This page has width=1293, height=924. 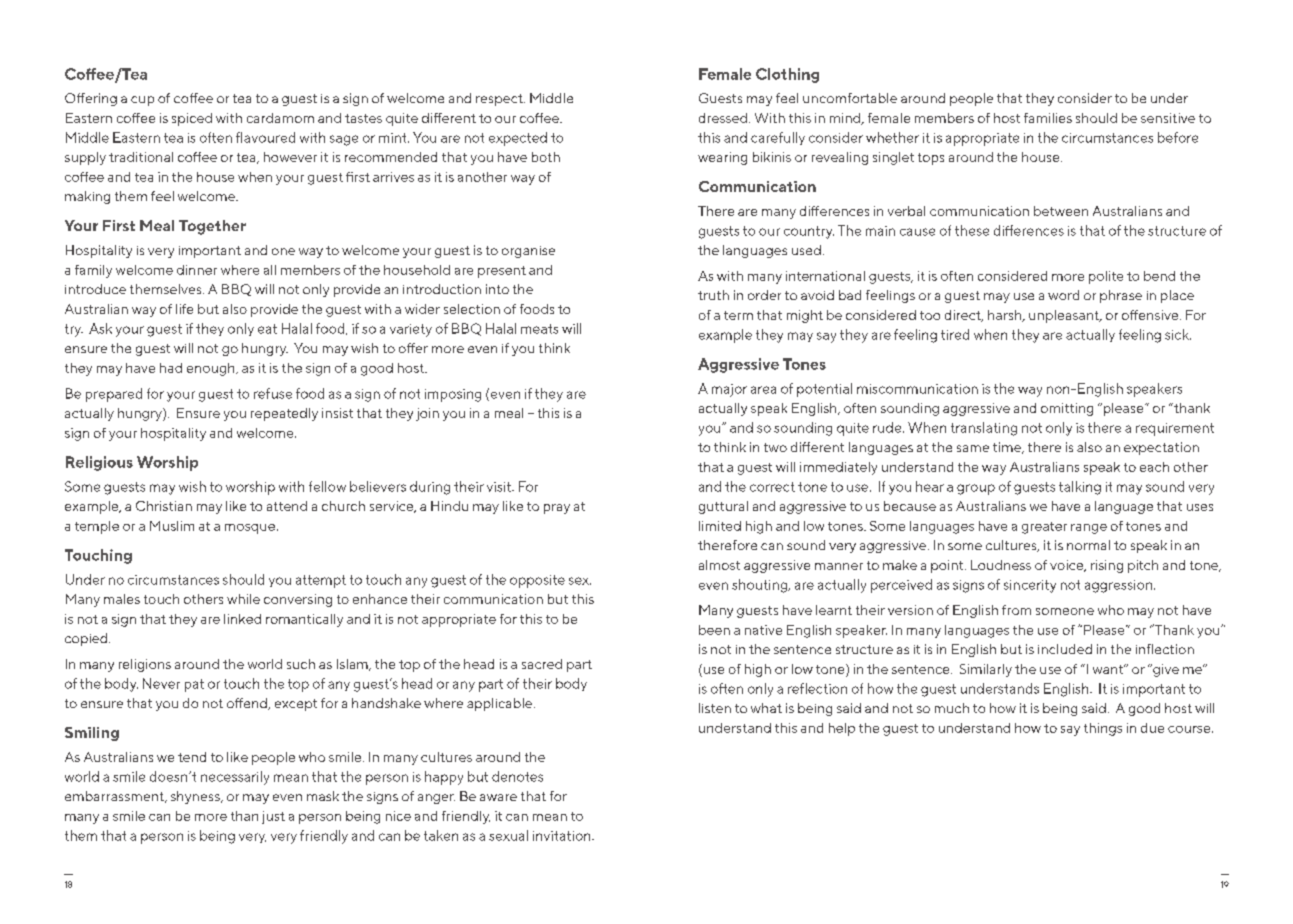 What do you see at coordinates (1048, 118) in the page?
I see `families` at bounding box center [1048, 118].
